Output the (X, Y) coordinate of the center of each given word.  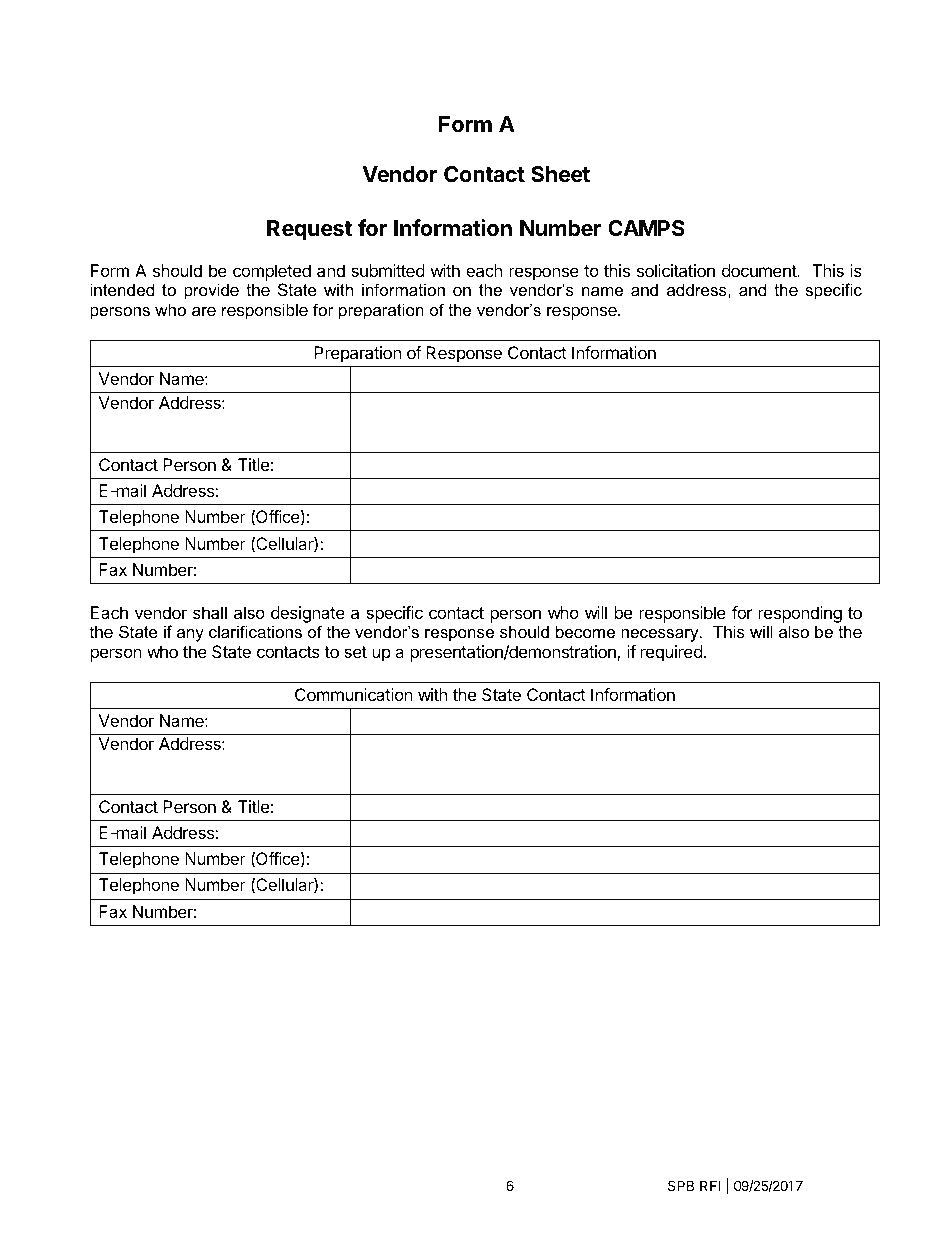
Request (309, 230)
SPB (681, 1185)
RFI (710, 1185)
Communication (354, 694)
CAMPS (646, 228)
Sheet (560, 174)
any (190, 635)
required (672, 653)
